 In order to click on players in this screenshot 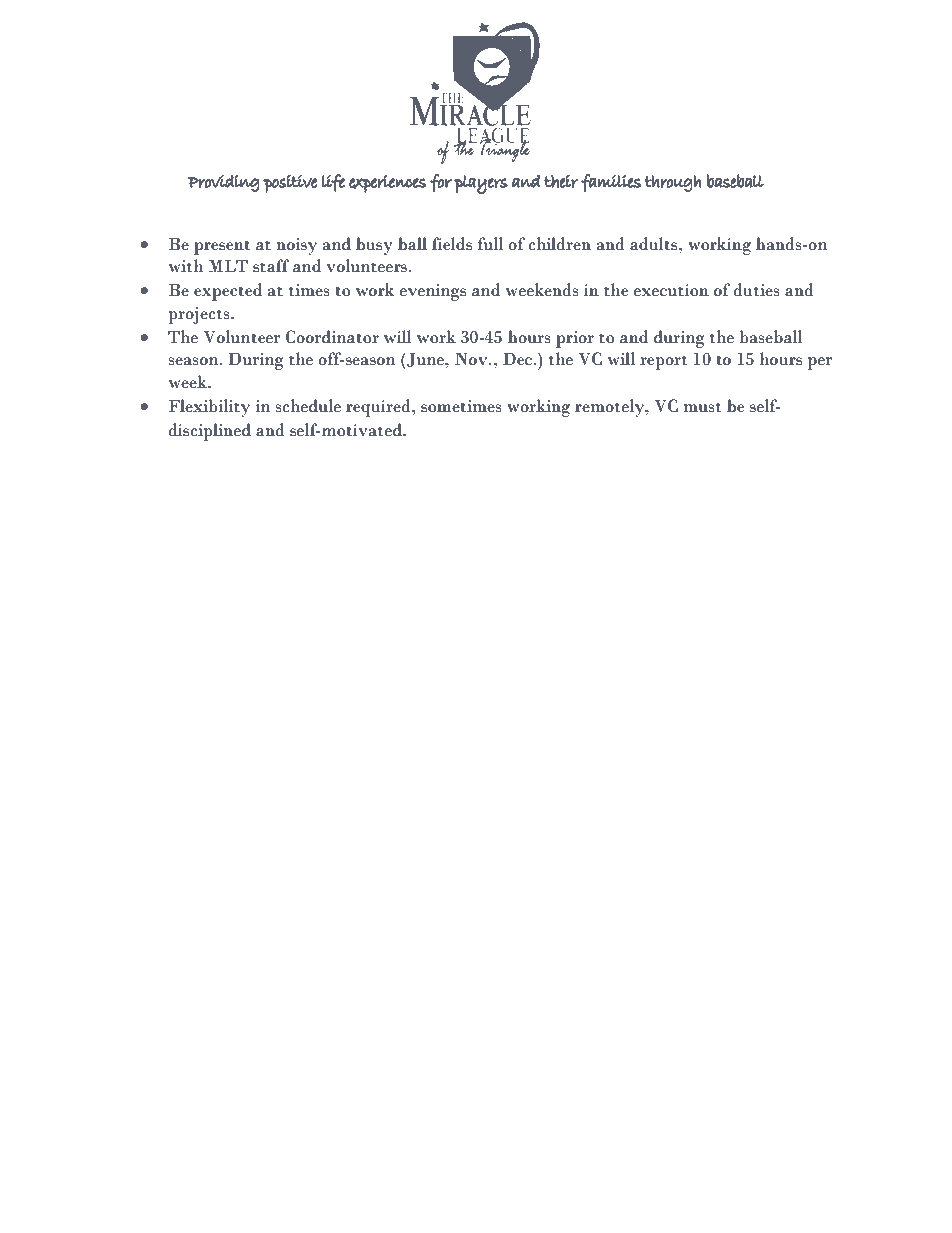, I will do `click(481, 184)`.
